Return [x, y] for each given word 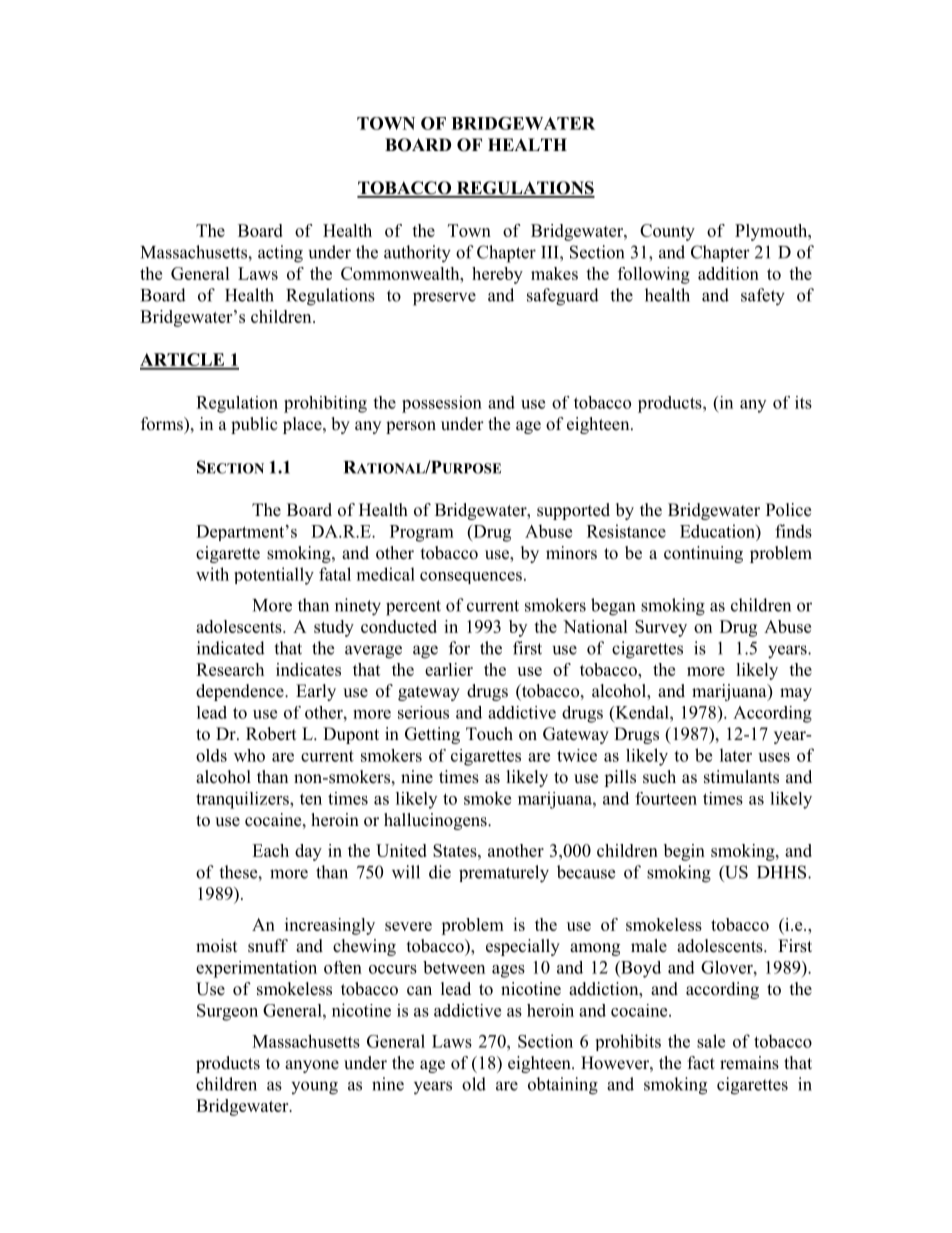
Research [230, 669]
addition [728, 273]
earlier [449, 669]
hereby [497, 275]
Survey [661, 628]
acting [280, 254]
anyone [312, 1066]
